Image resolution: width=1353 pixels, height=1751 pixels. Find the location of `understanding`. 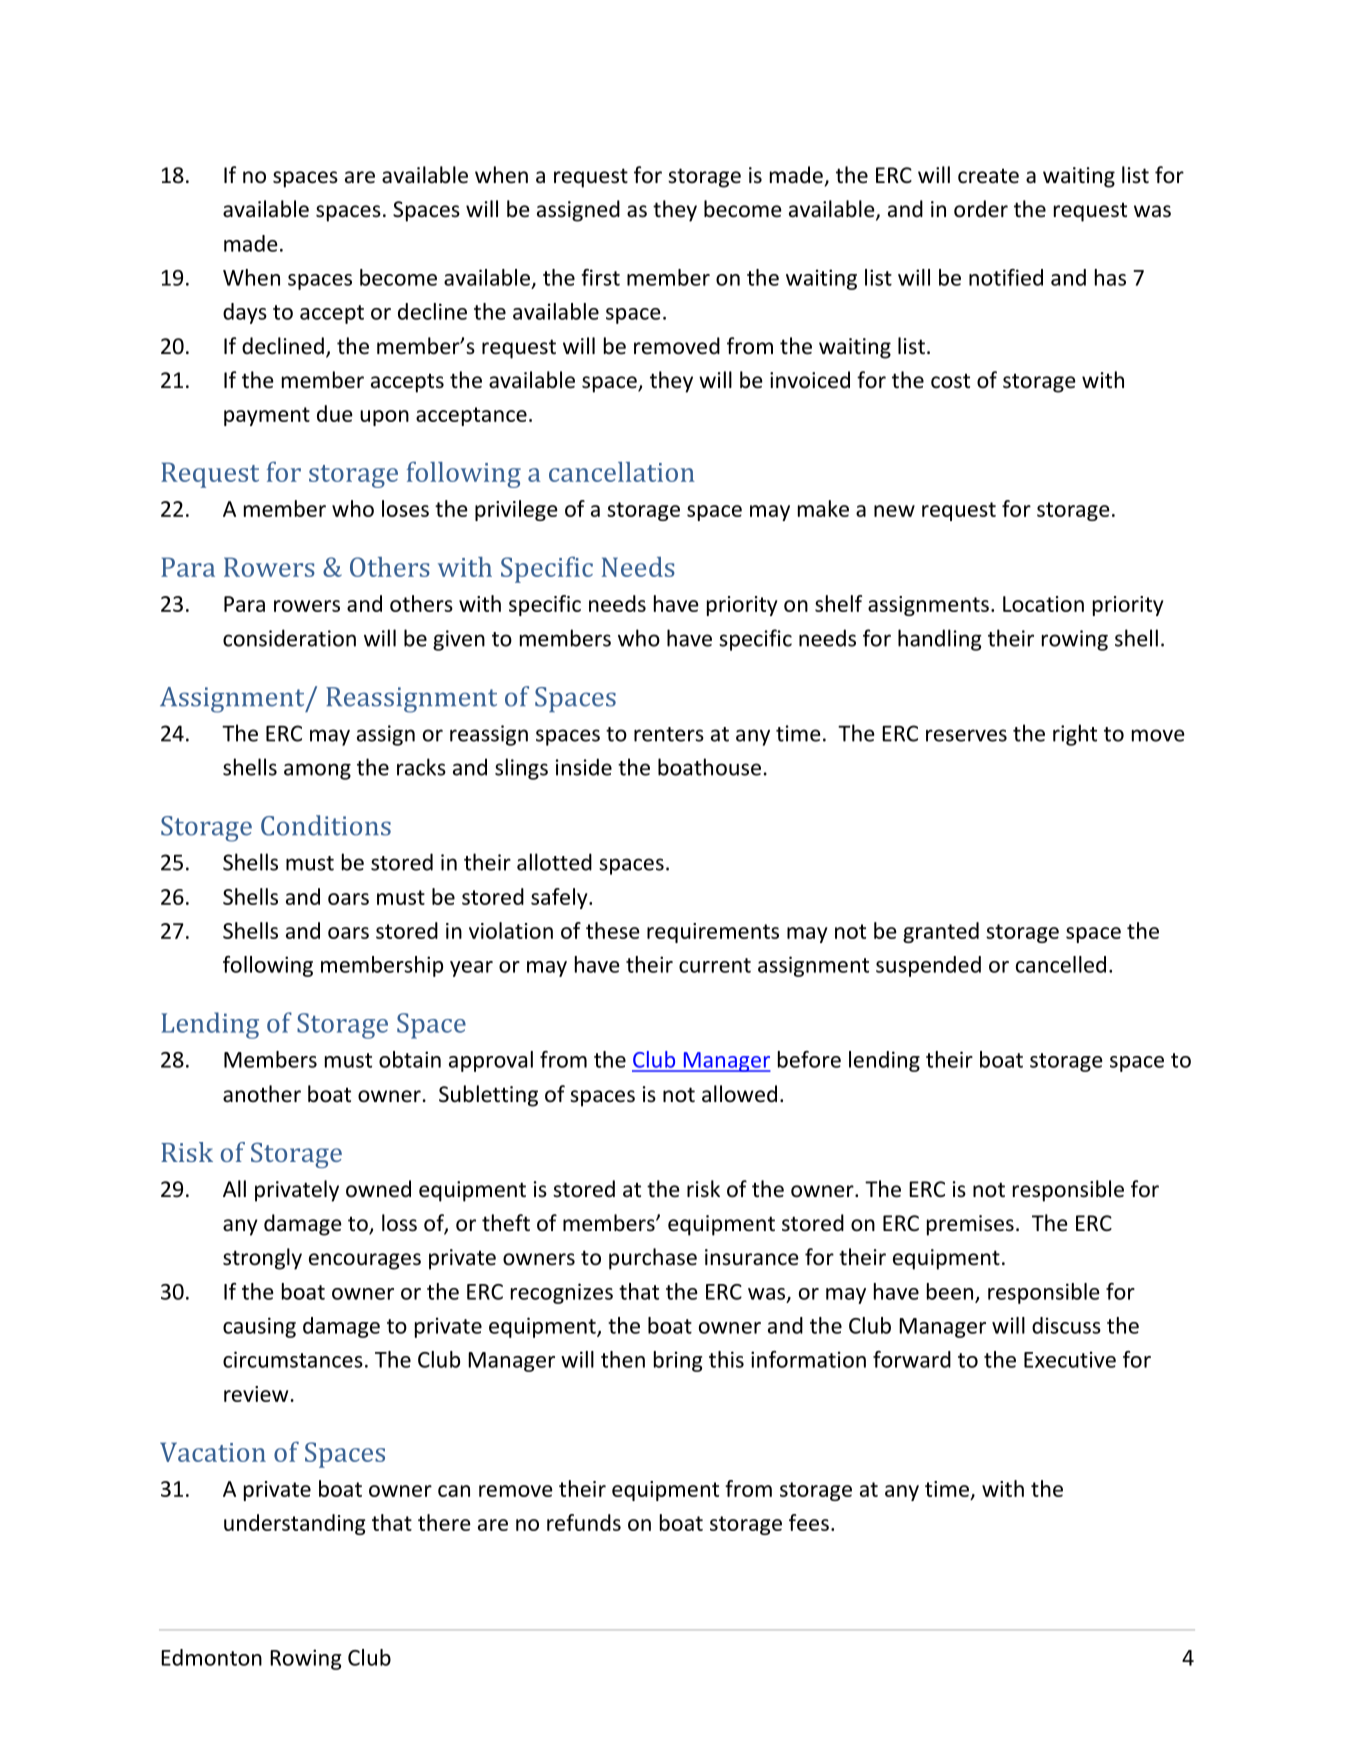

understanding is located at coordinates (295, 1524).
